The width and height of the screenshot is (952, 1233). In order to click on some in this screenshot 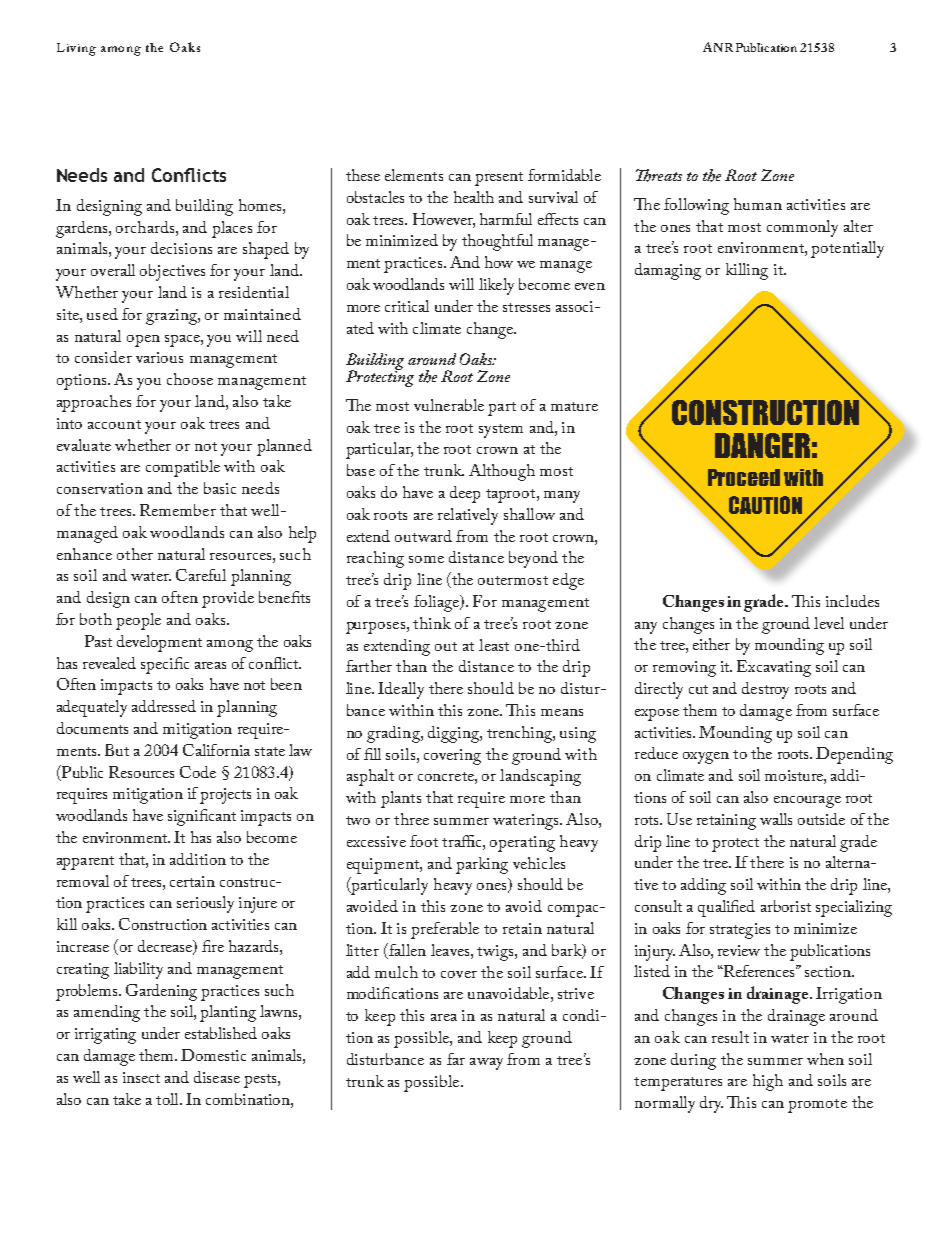, I will do `click(426, 559)`.
